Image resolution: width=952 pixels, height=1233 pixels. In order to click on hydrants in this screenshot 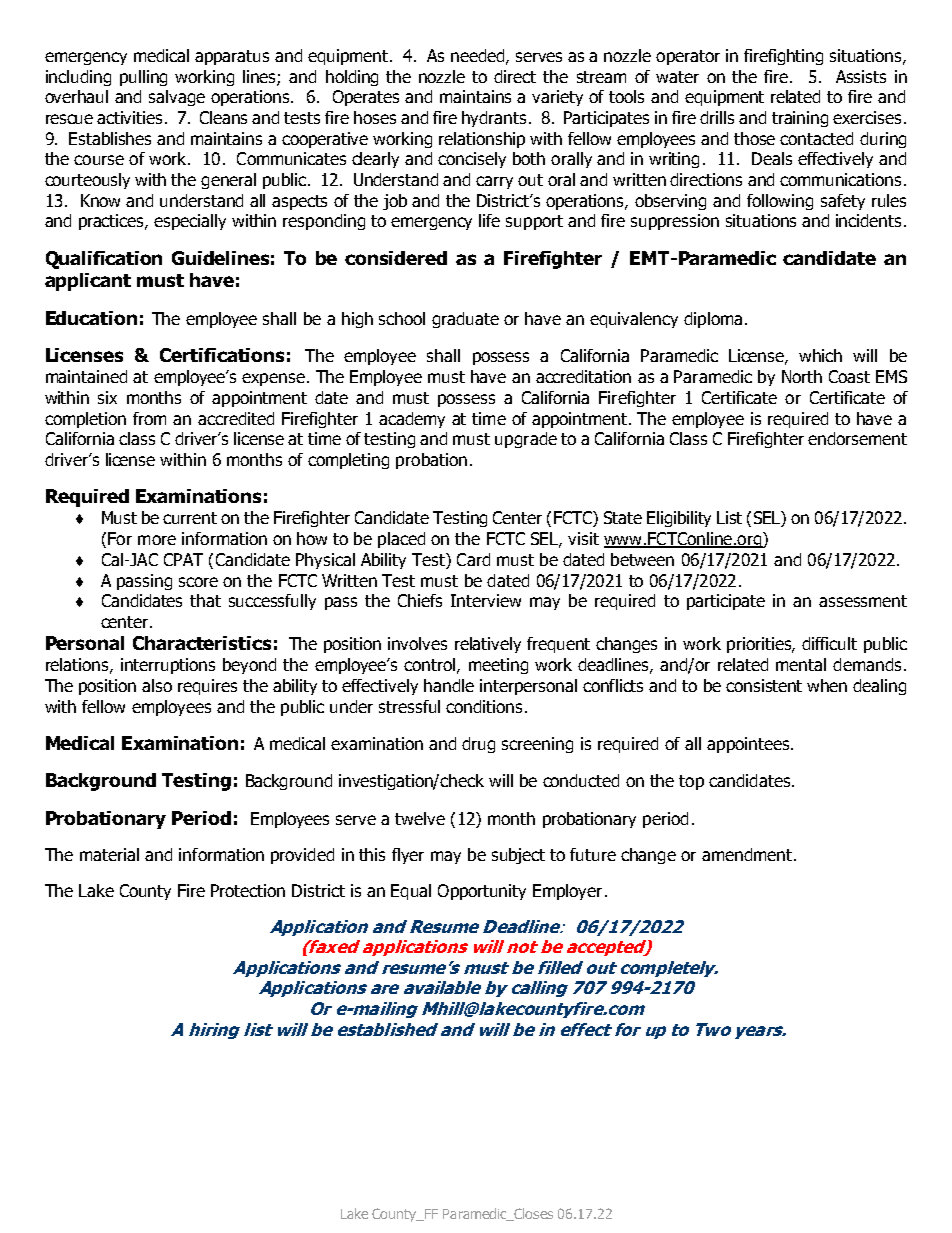, I will do `click(494, 119)`.
